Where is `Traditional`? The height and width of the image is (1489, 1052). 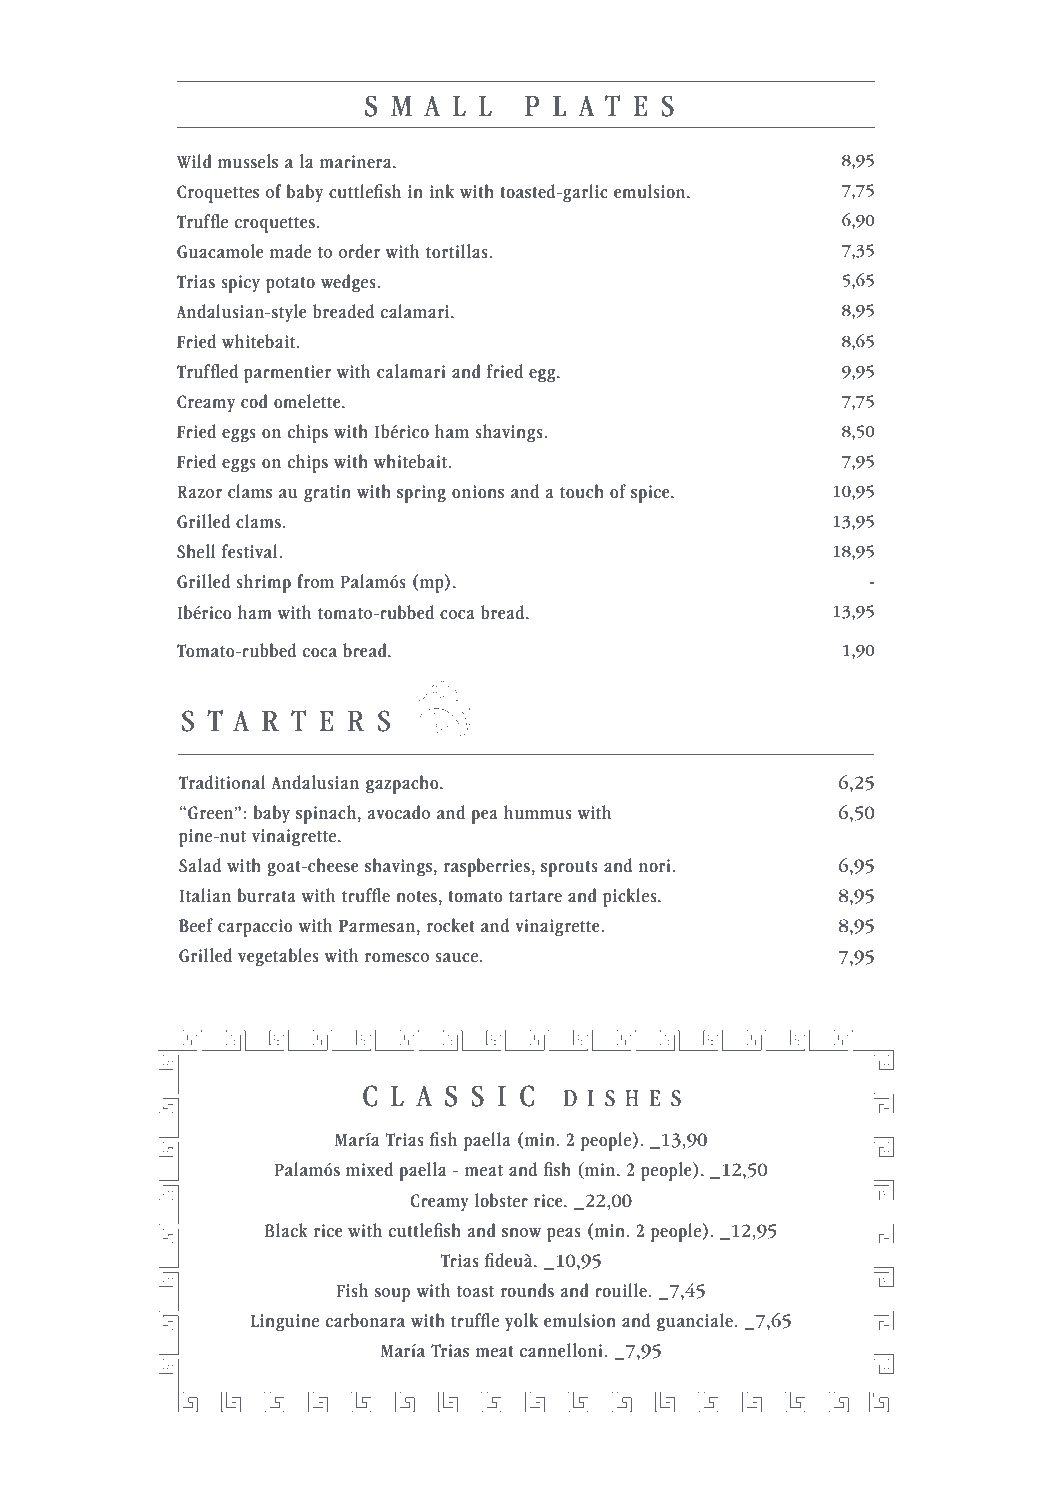 Traditional is located at coordinates (222, 782).
